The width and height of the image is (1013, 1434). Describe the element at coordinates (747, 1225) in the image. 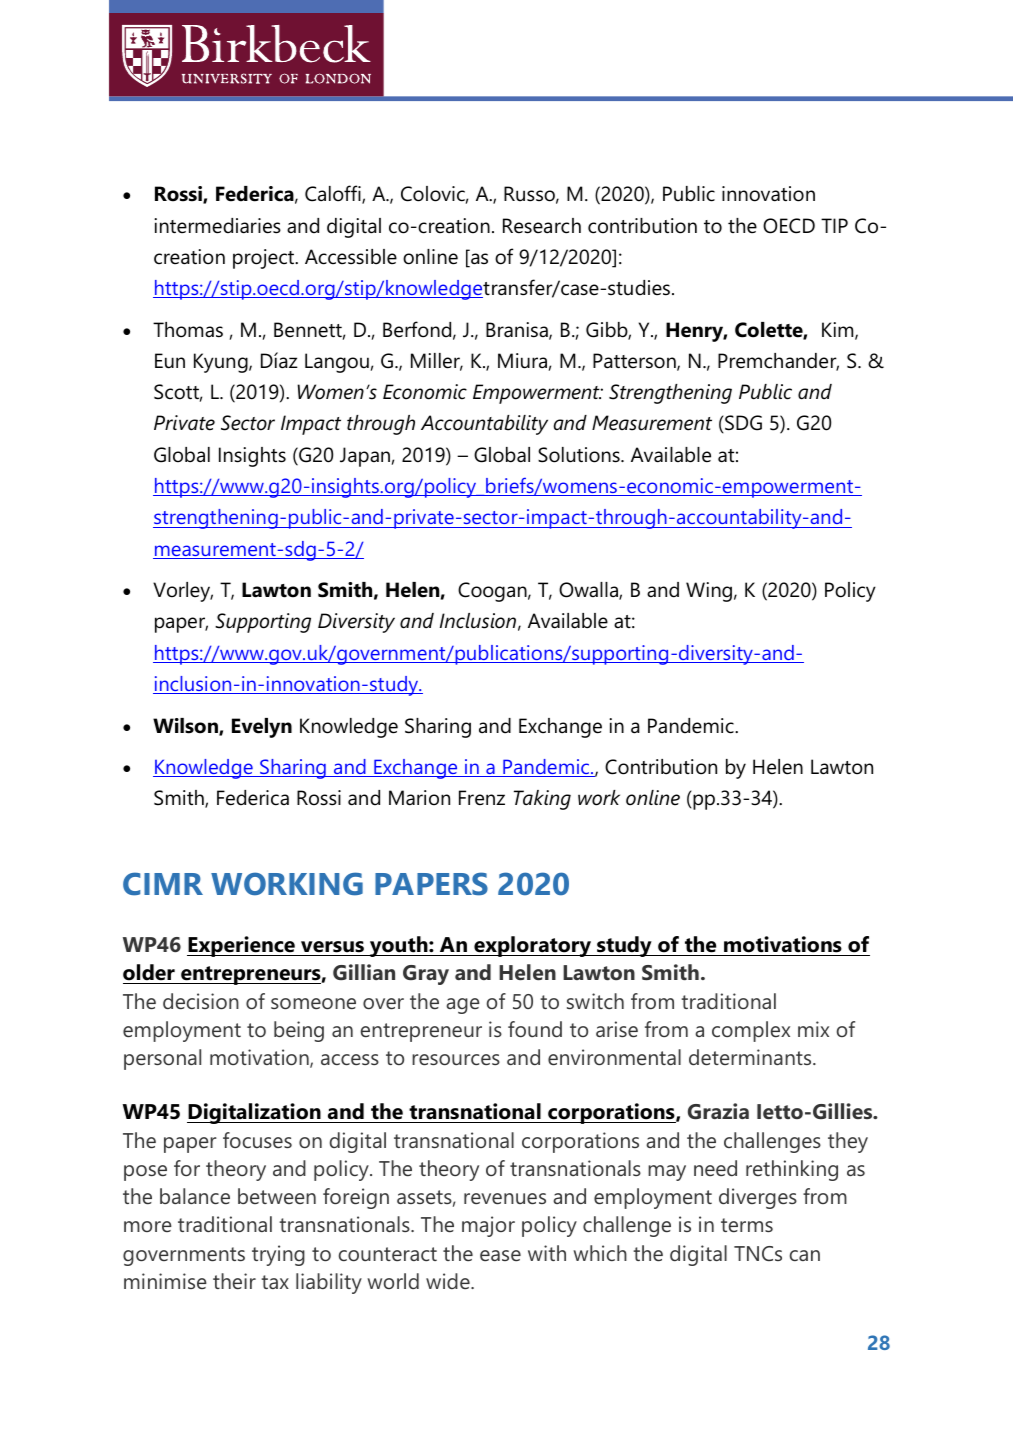

I see `terms` at that location.
